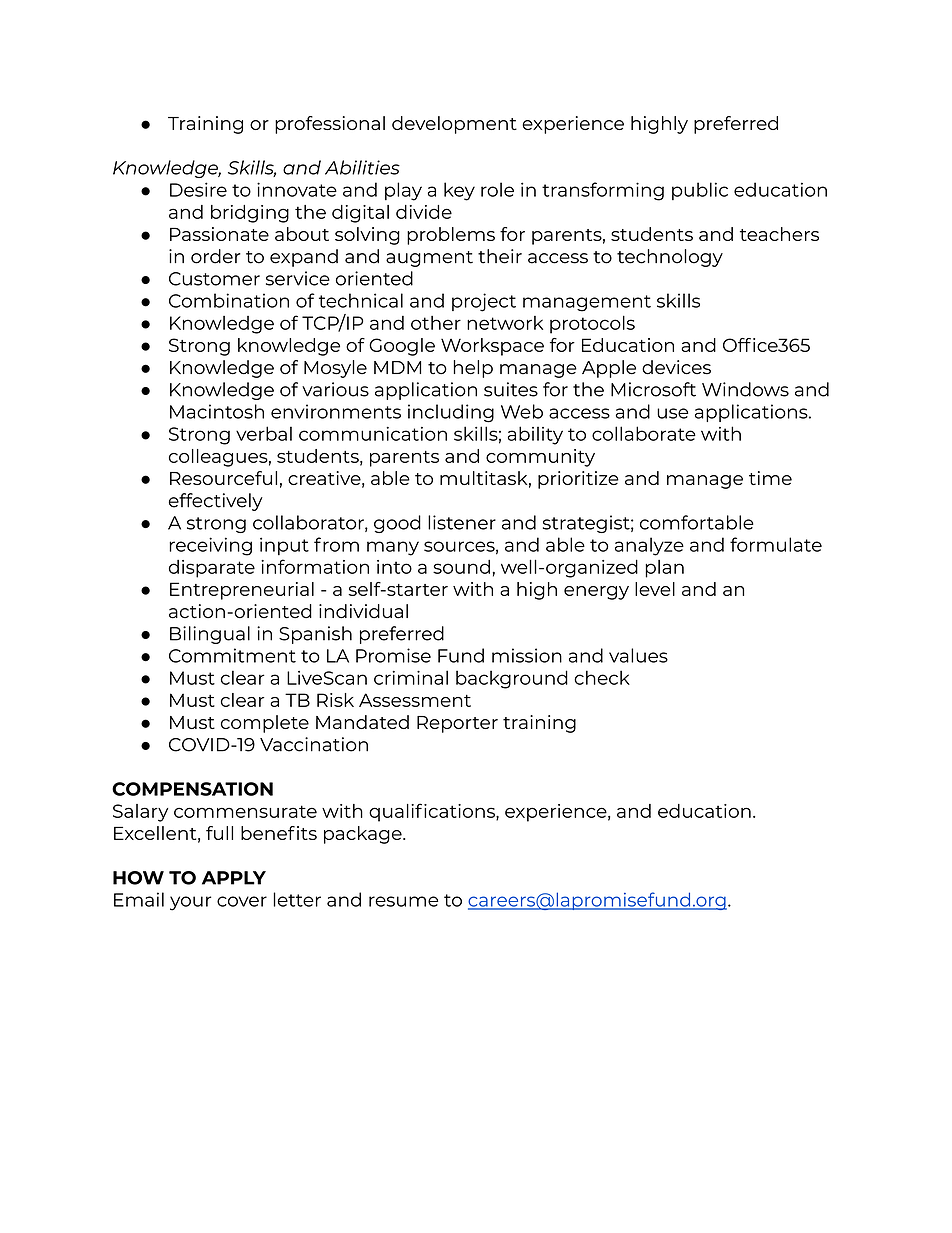  Describe the element at coordinates (454, 125) in the screenshot. I see `development` at that location.
